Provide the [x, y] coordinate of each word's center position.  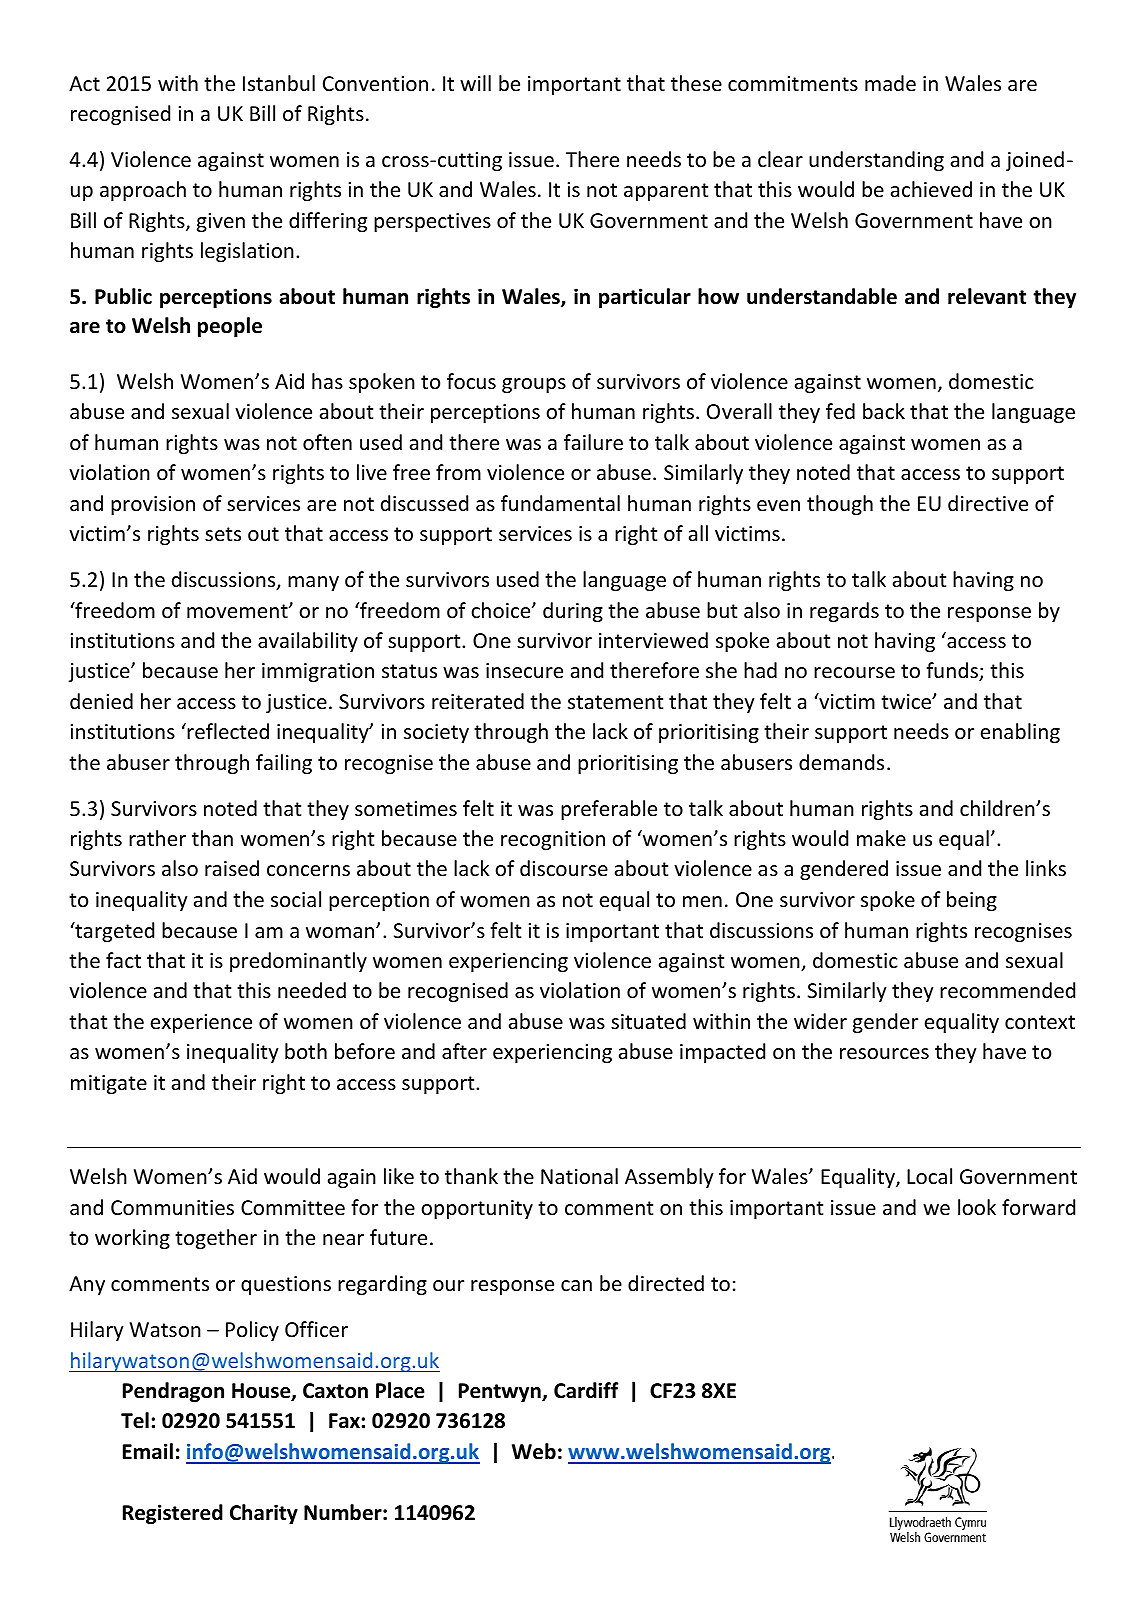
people [230, 327]
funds [953, 671]
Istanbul [279, 83]
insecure [524, 671]
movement [238, 611]
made [890, 83]
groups [534, 385]
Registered [173, 1514]
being [972, 901]
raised [232, 868]
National [579, 1176]
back [884, 411]
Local [929, 1176]
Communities [172, 1208]
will [475, 83]
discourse [564, 868]
